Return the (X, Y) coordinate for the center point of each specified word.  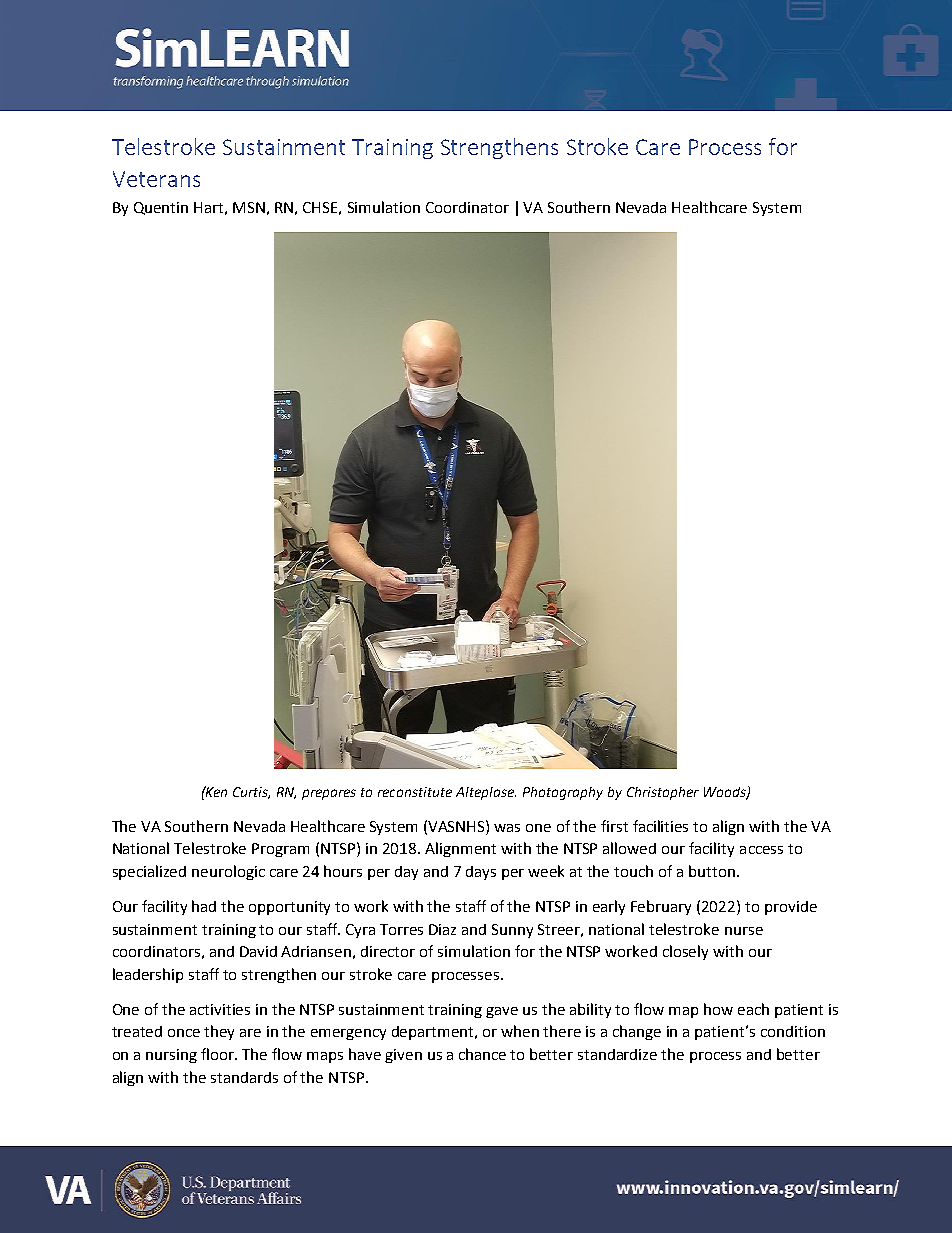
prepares (329, 794)
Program (280, 850)
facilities (660, 826)
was (507, 828)
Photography (563, 793)
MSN (249, 207)
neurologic (228, 872)
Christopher (663, 793)
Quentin (161, 208)
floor (219, 1054)
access (761, 850)
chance (482, 1054)
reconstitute (415, 792)
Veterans (156, 179)
